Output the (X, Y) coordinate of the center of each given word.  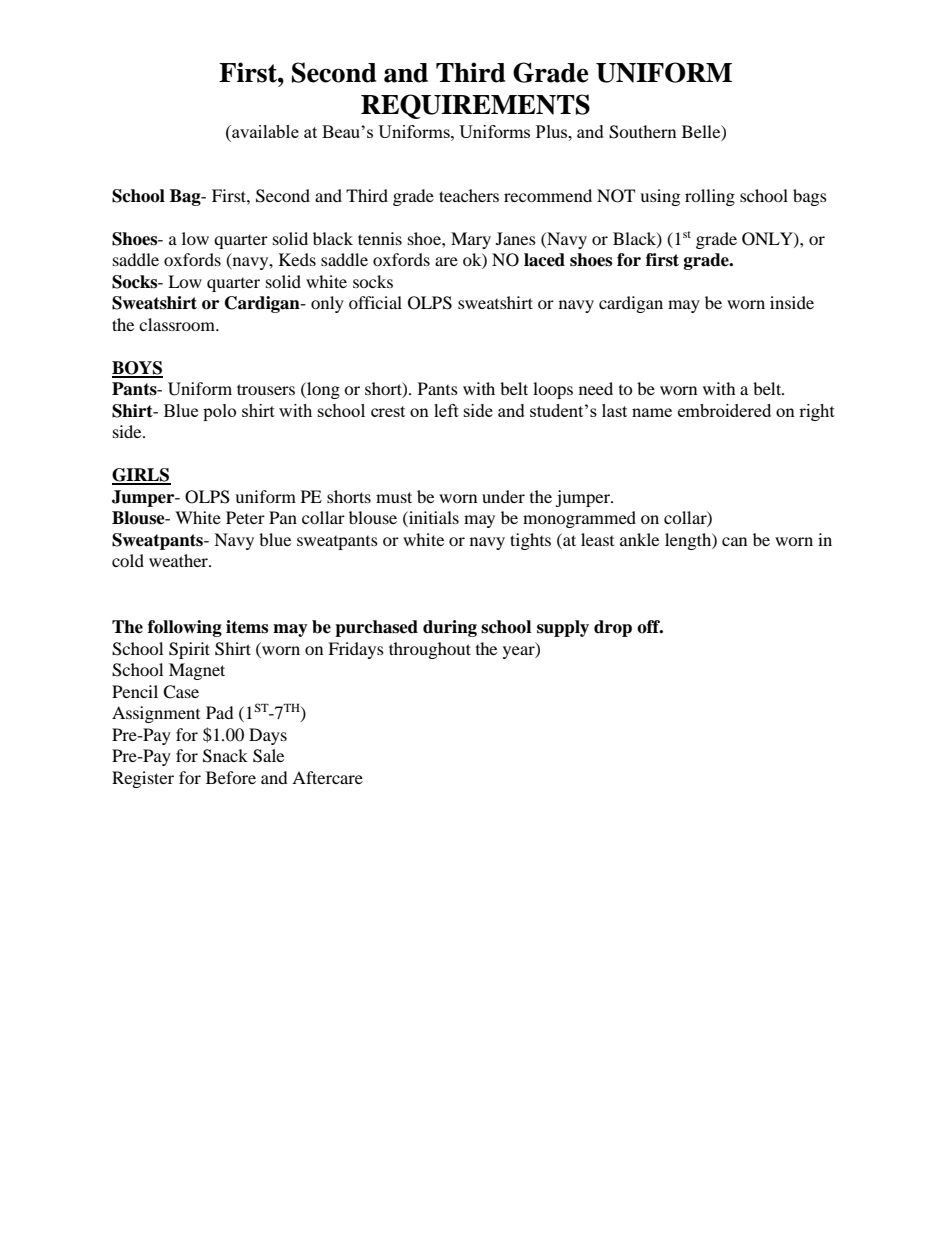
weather (179, 560)
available (264, 131)
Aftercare (327, 777)
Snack (225, 756)
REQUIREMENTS (475, 106)
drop (613, 628)
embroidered (724, 410)
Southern (642, 132)
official (375, 302)
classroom (178, 324)
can (734, 541)
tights (530, 541)
